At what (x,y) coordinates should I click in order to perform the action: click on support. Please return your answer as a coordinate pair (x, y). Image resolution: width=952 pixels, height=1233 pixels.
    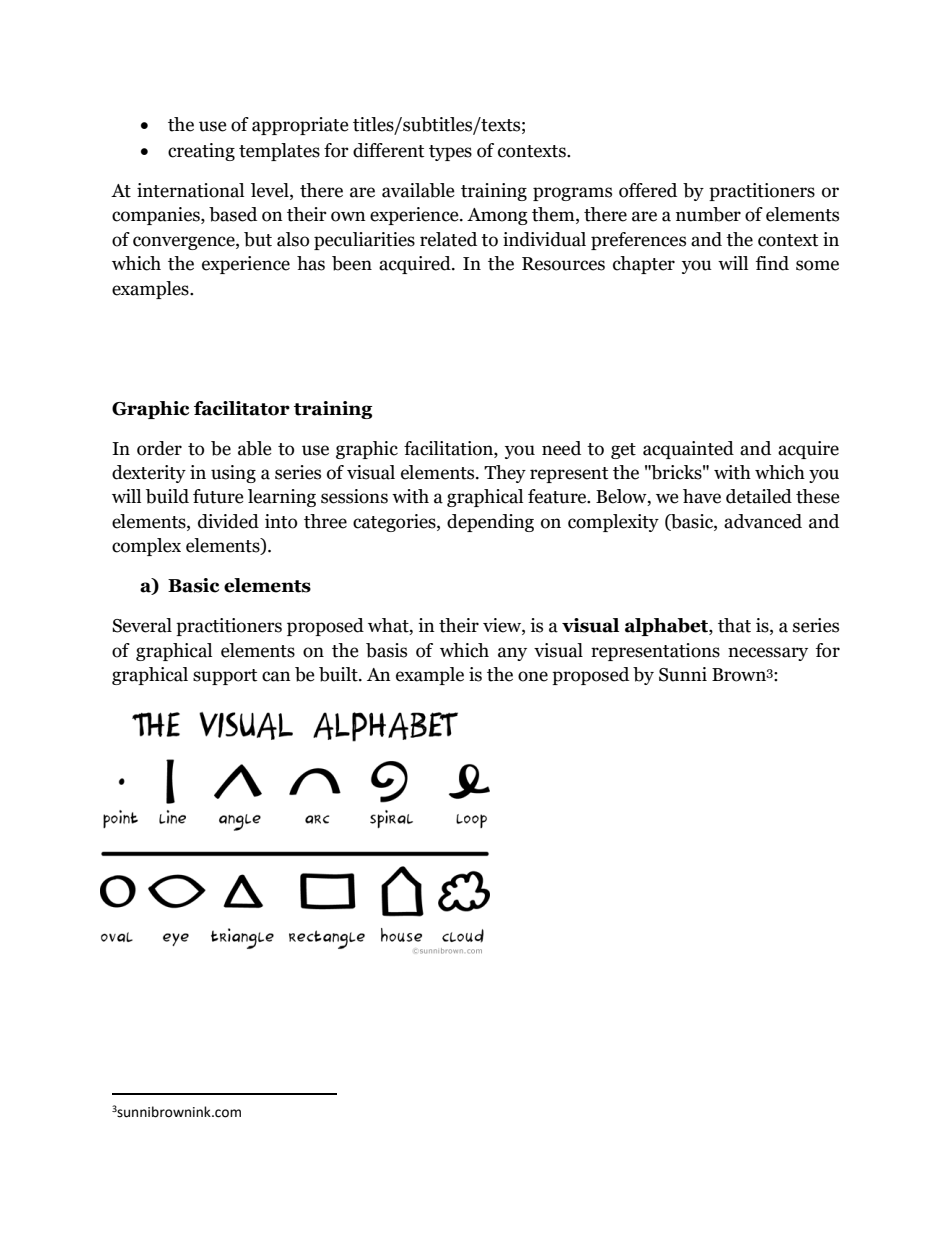
    Looking at the image, I should click on (225, 677).
